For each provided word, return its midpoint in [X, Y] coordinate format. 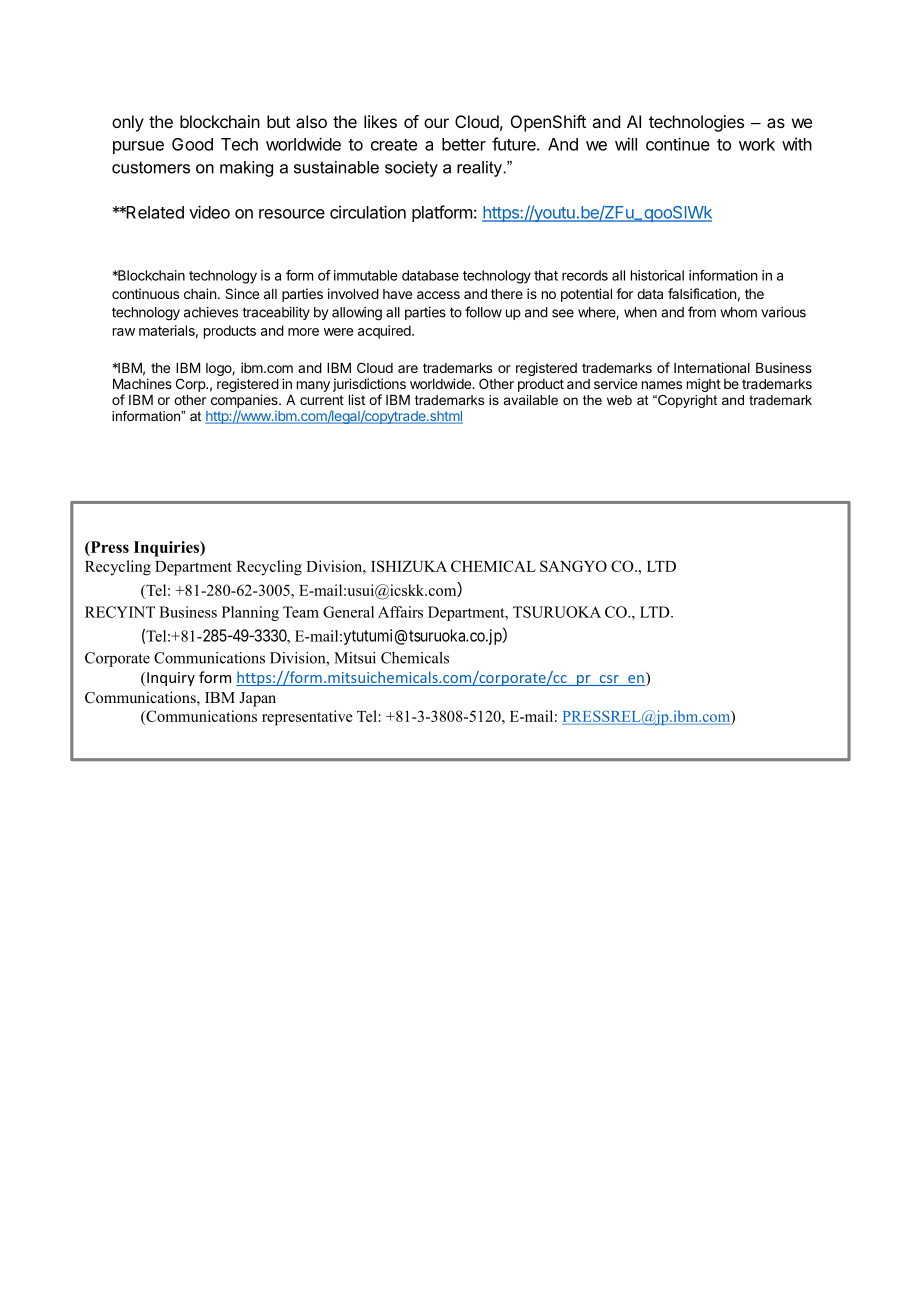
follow [483, 312]
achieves [211, 312]
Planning [250, 613]
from [702, 312]
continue [678, 144]
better [464, 144]
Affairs [400, 612]
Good [192, 144]
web [619, 400]
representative [307, 718]
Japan [257, 699]
